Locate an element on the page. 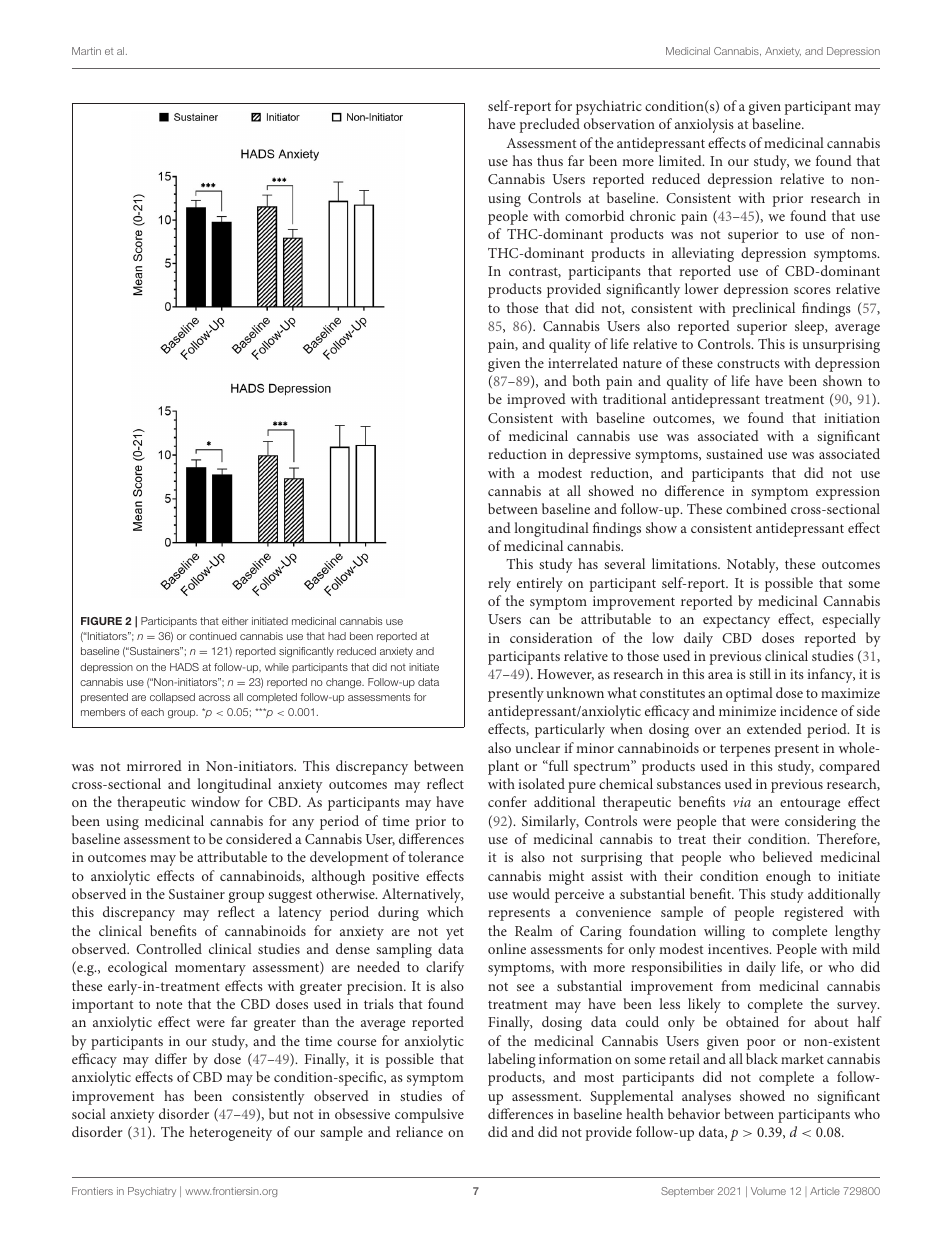 The height and width of the page is (1247, 952). reliance is located at coordinates (419, 1131).
